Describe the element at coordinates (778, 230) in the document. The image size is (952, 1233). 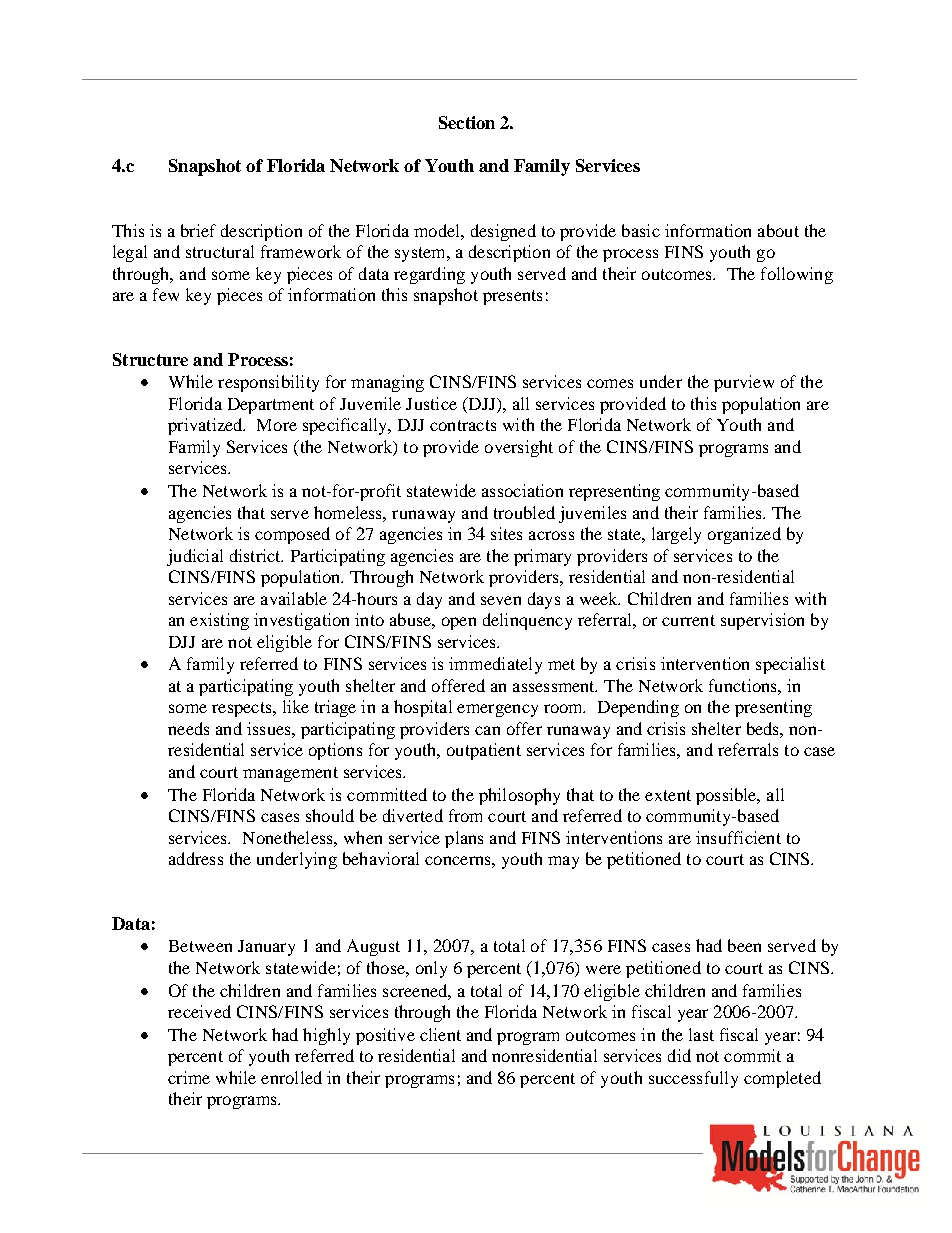
I see `about` at that location.
